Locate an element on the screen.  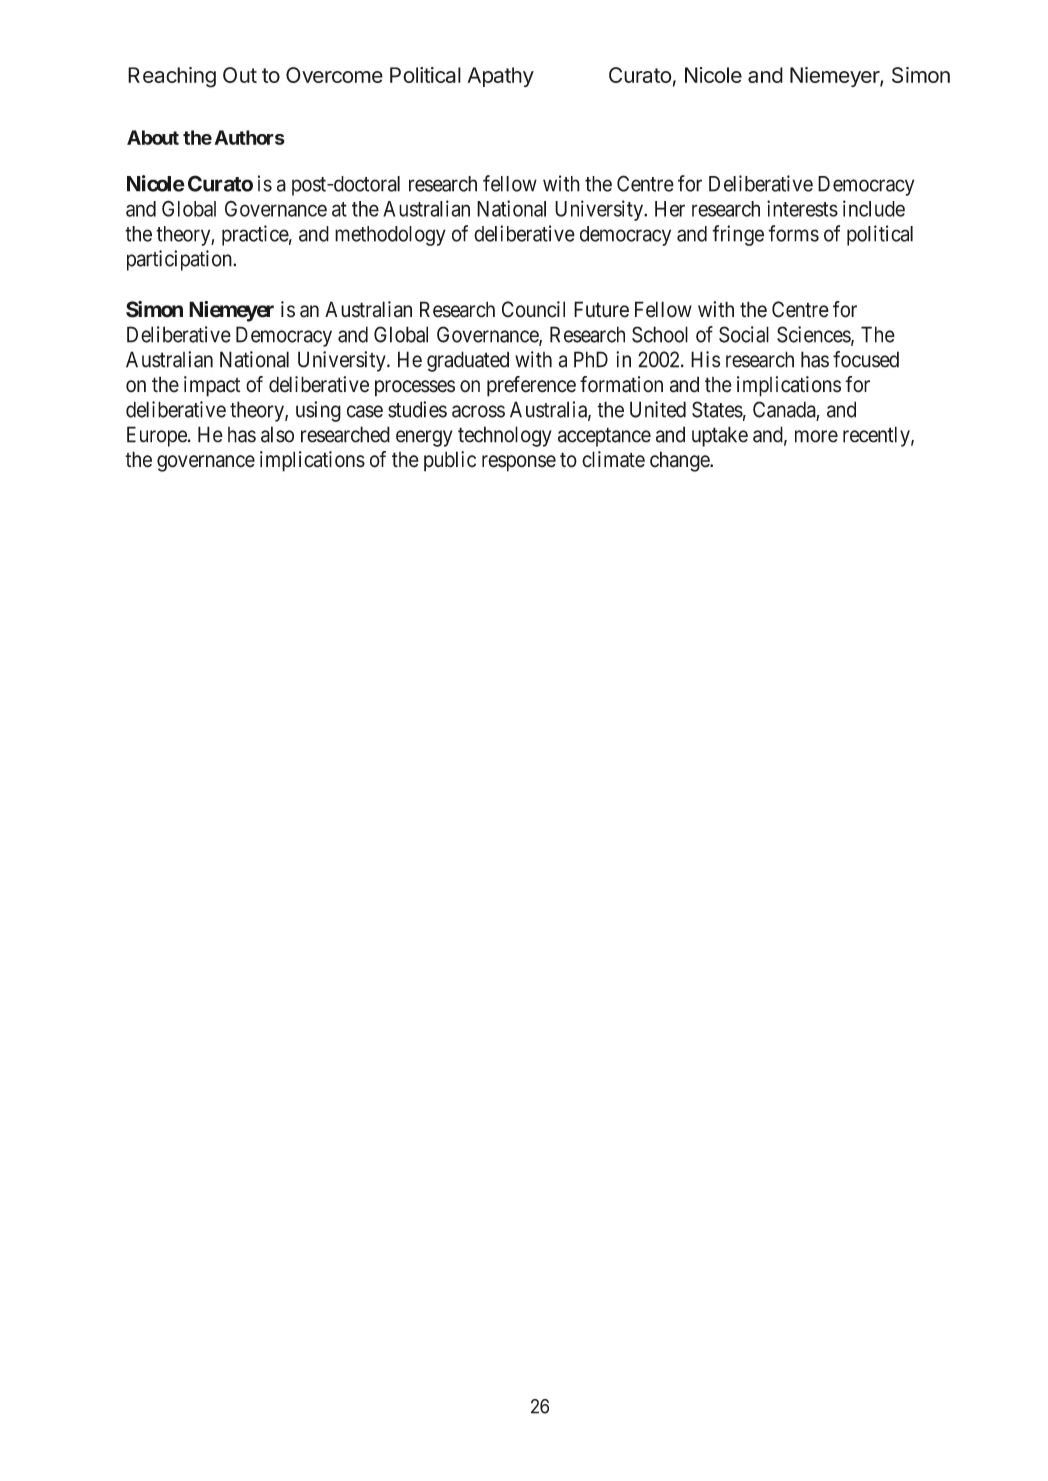
impact is located at coordinates (212, 386).
